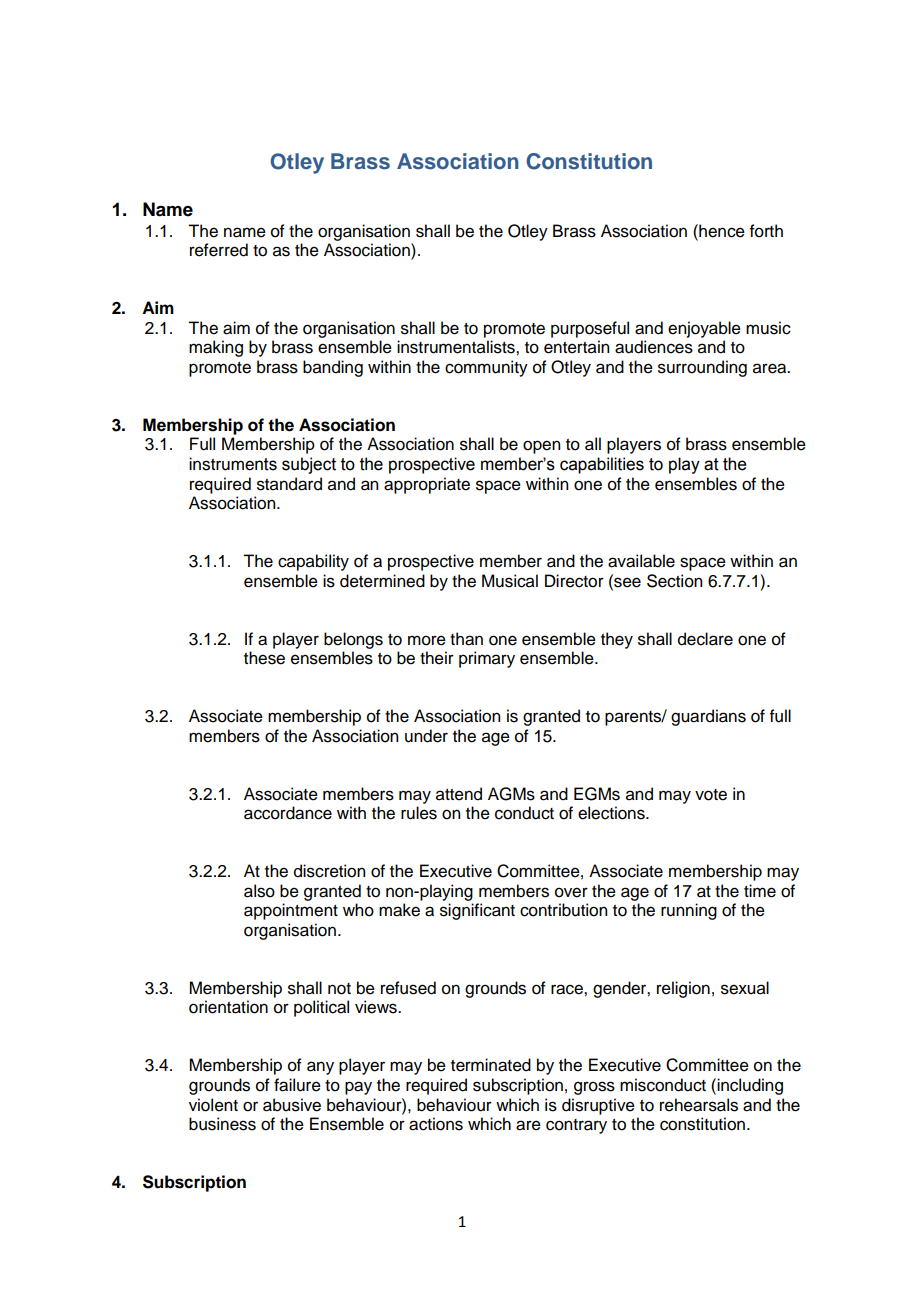  What do you see at coordinates (292, 1105) in the screenshot?
I see `abusive` at bounding box center [292, 1105].
